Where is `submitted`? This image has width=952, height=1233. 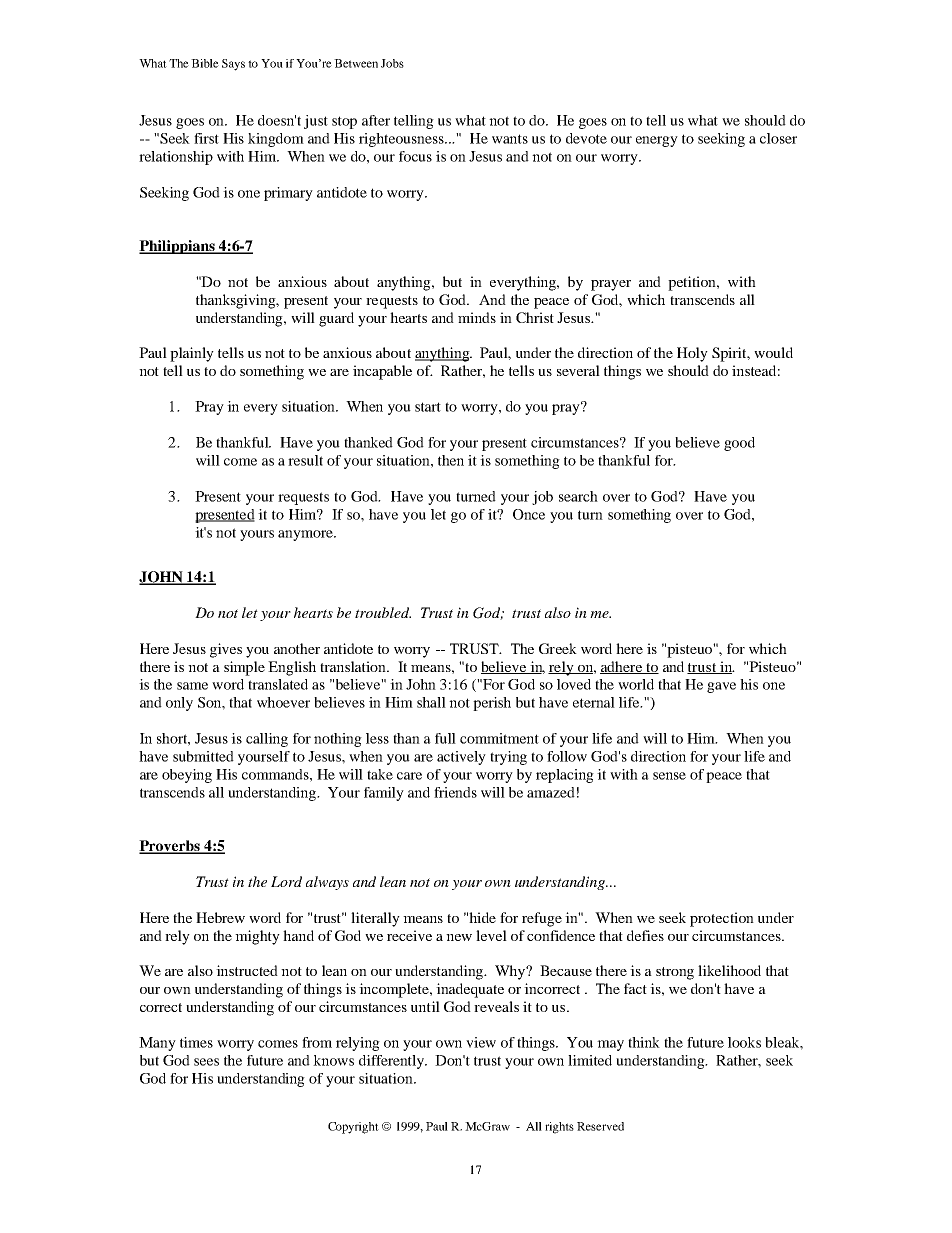
submitted is located at coordinates (203, 756).
